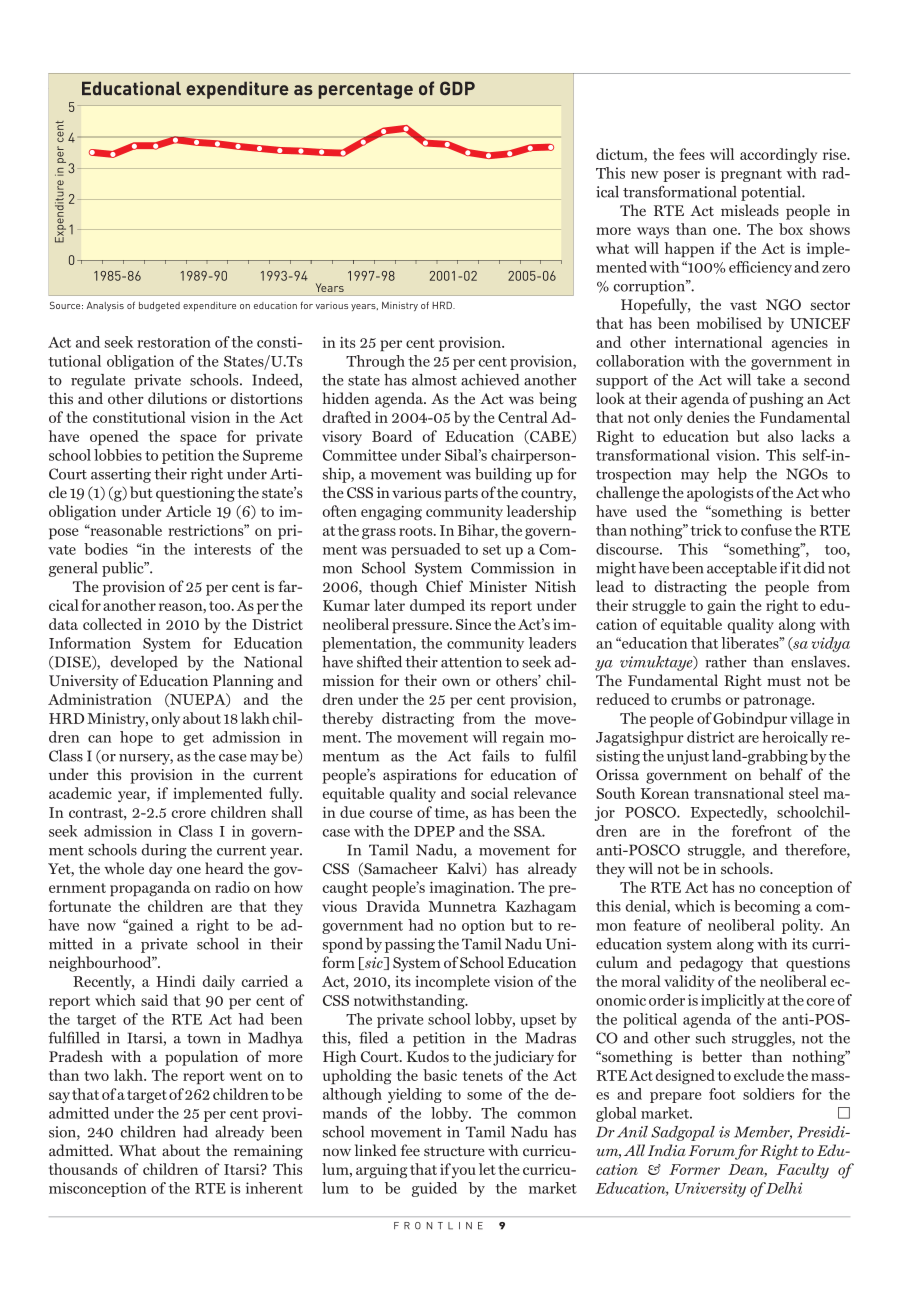 The height and width of the image is (1290, 924). I want to click on rather, so click(725, 662).
